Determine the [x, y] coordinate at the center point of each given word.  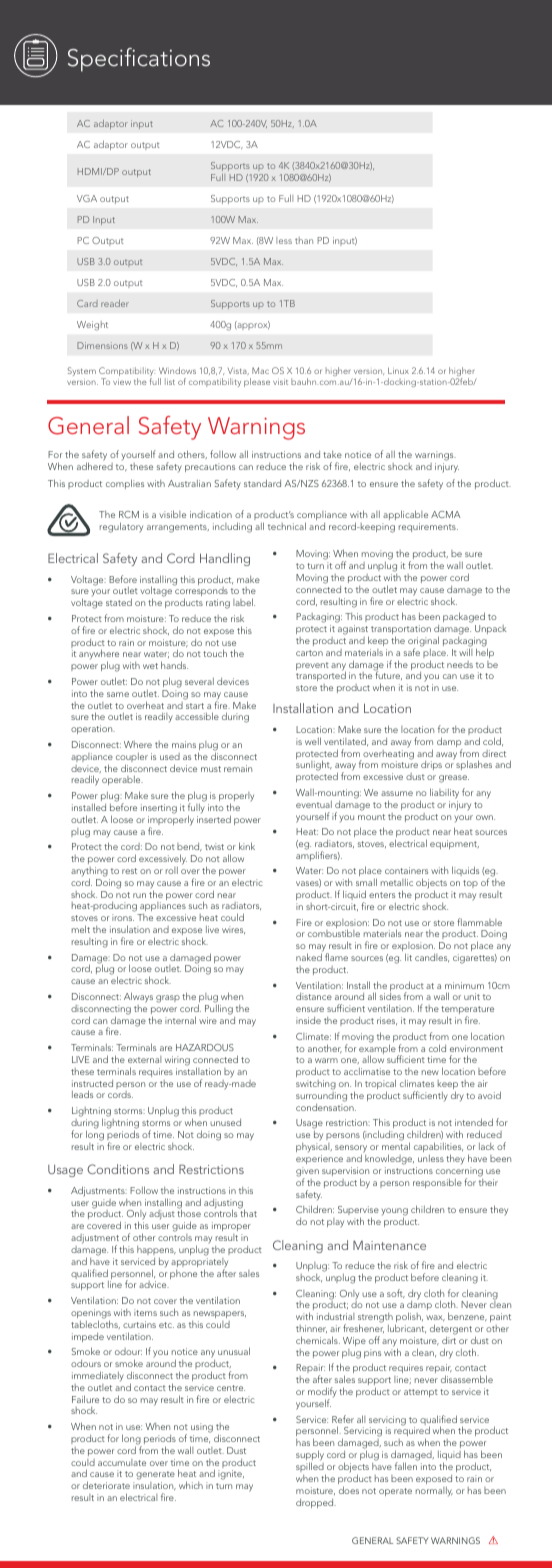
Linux [398, 370]
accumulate [122, 1462]
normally [434, 1491]
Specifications [139, 60]
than [304, 240]
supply [310, 1456]
